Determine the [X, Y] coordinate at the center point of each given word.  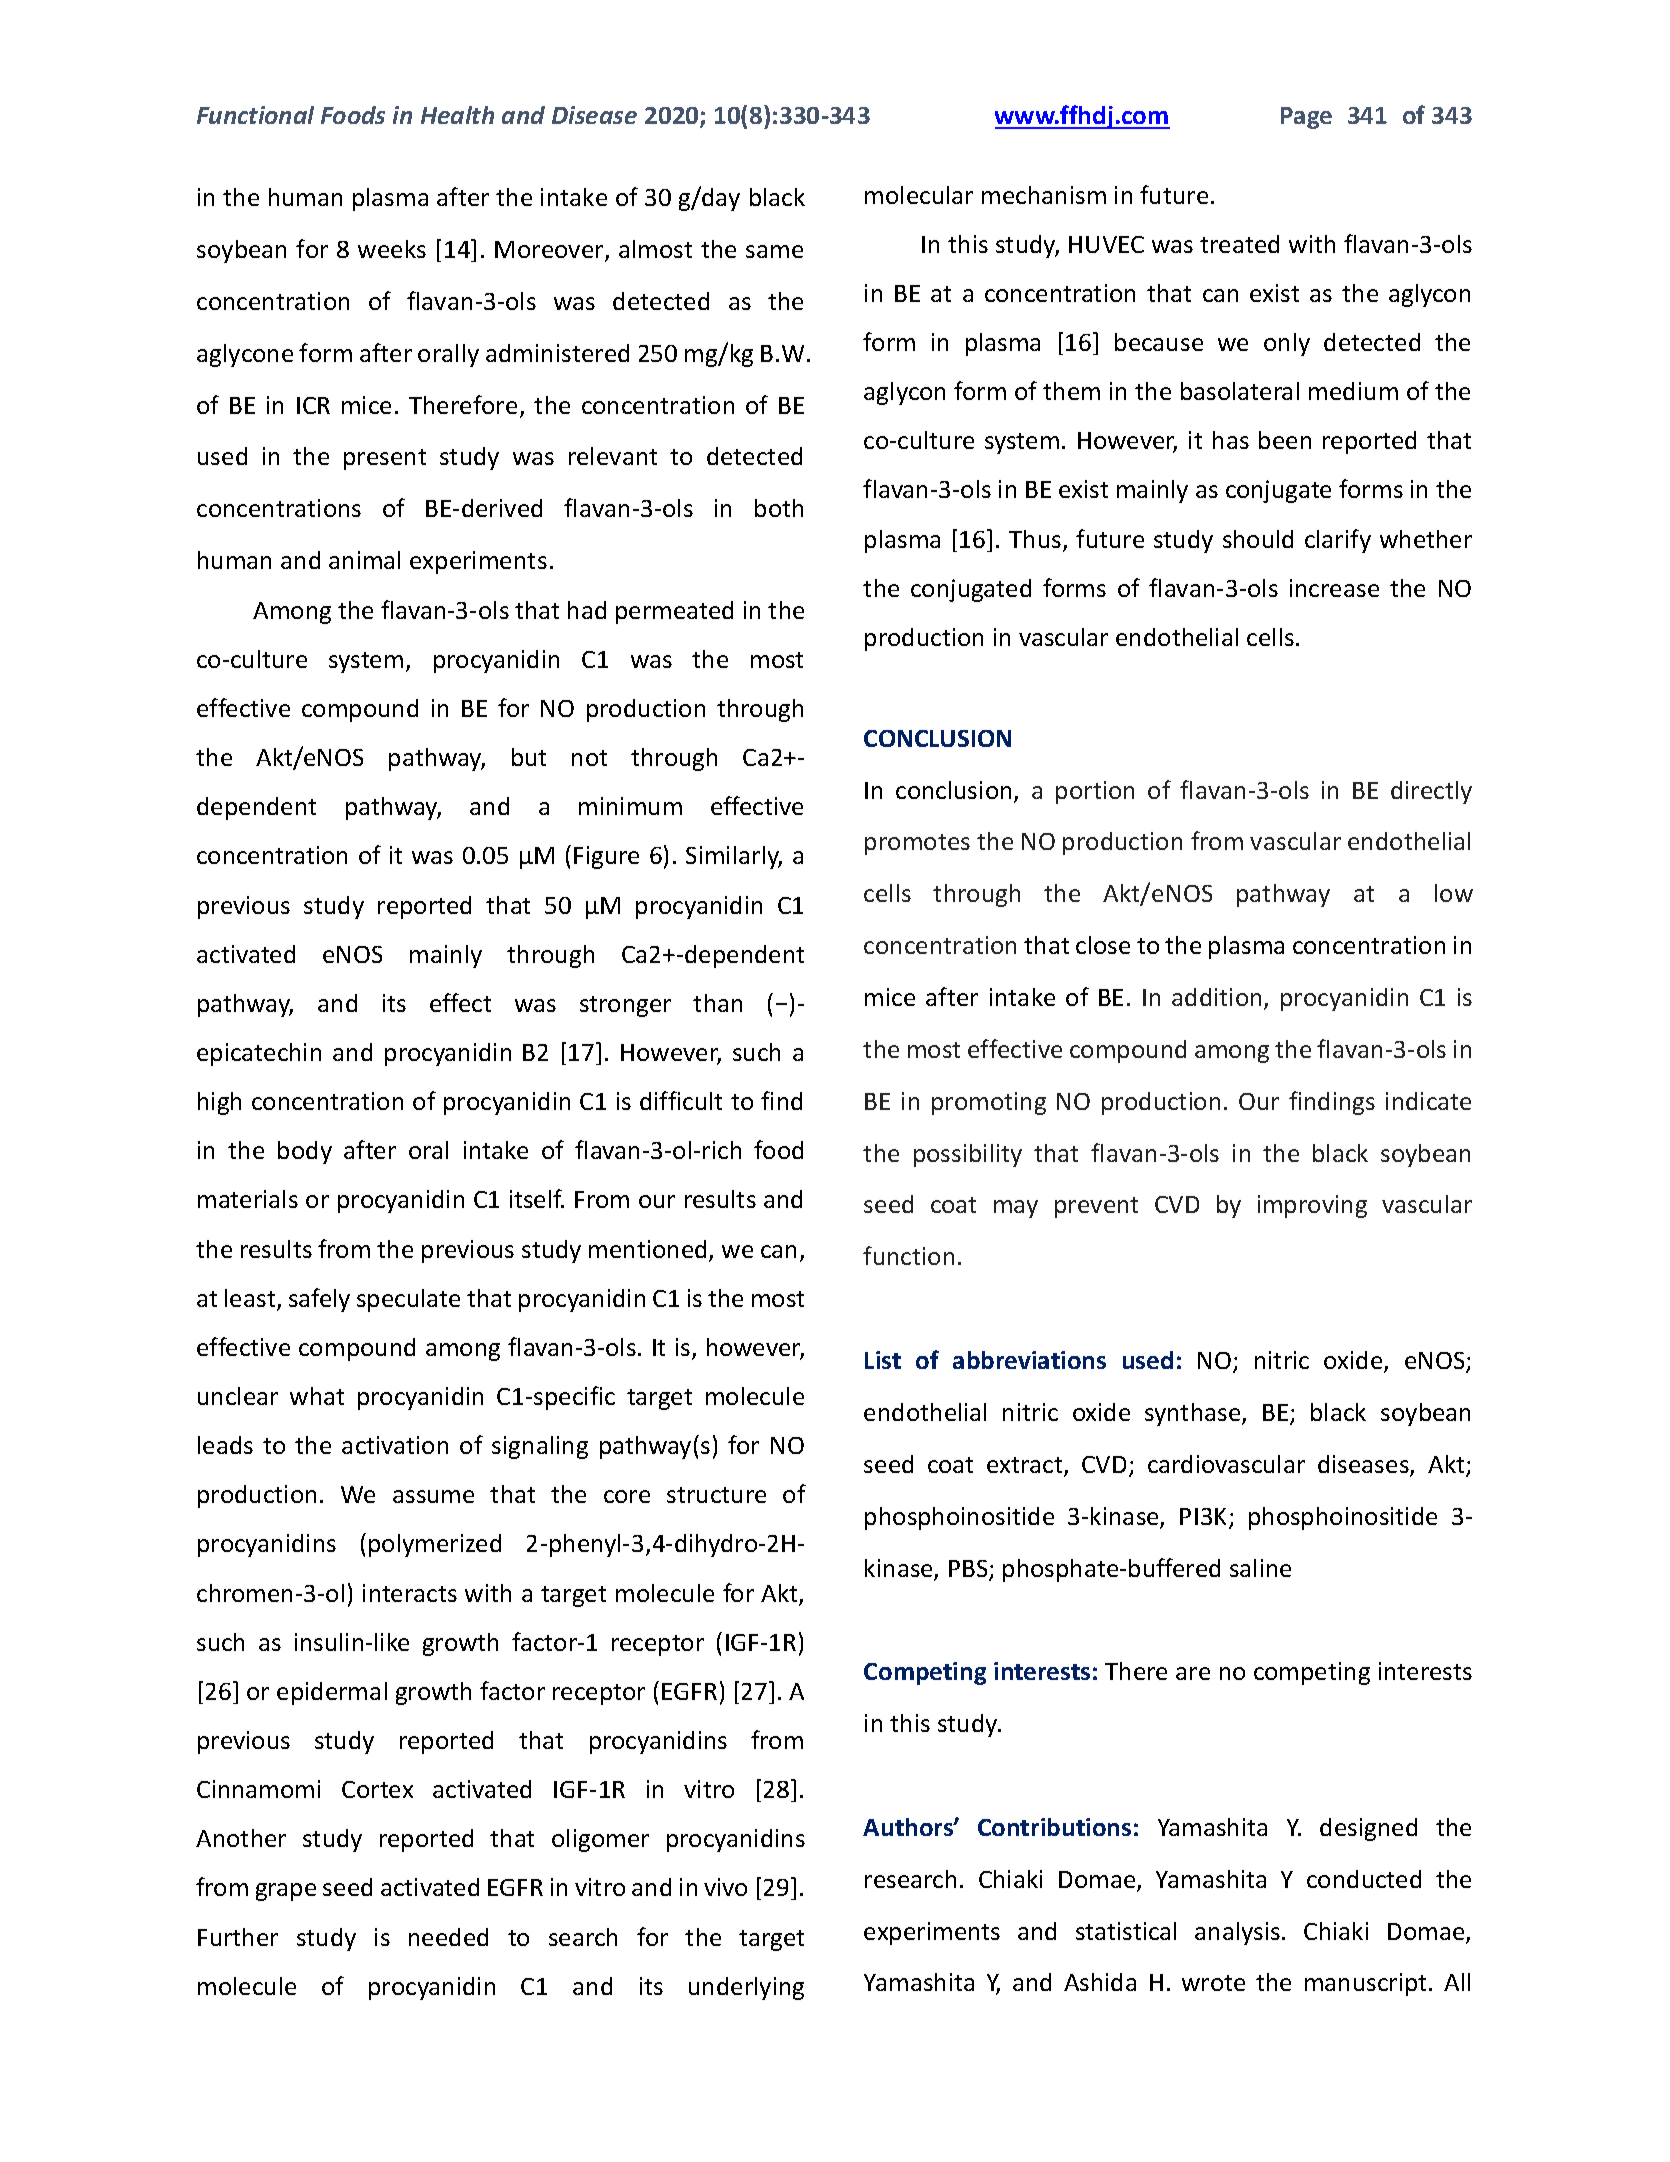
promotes [917, 844]
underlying [746, 1988]
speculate [408, 1300]
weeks [392, 249]
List [883, 1360]
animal [364, 560]
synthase [1194, 1414]
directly [1431, 792]
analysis [1237, 1933]
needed [448, 1937]
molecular [919, 195]
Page [1306, 118]
